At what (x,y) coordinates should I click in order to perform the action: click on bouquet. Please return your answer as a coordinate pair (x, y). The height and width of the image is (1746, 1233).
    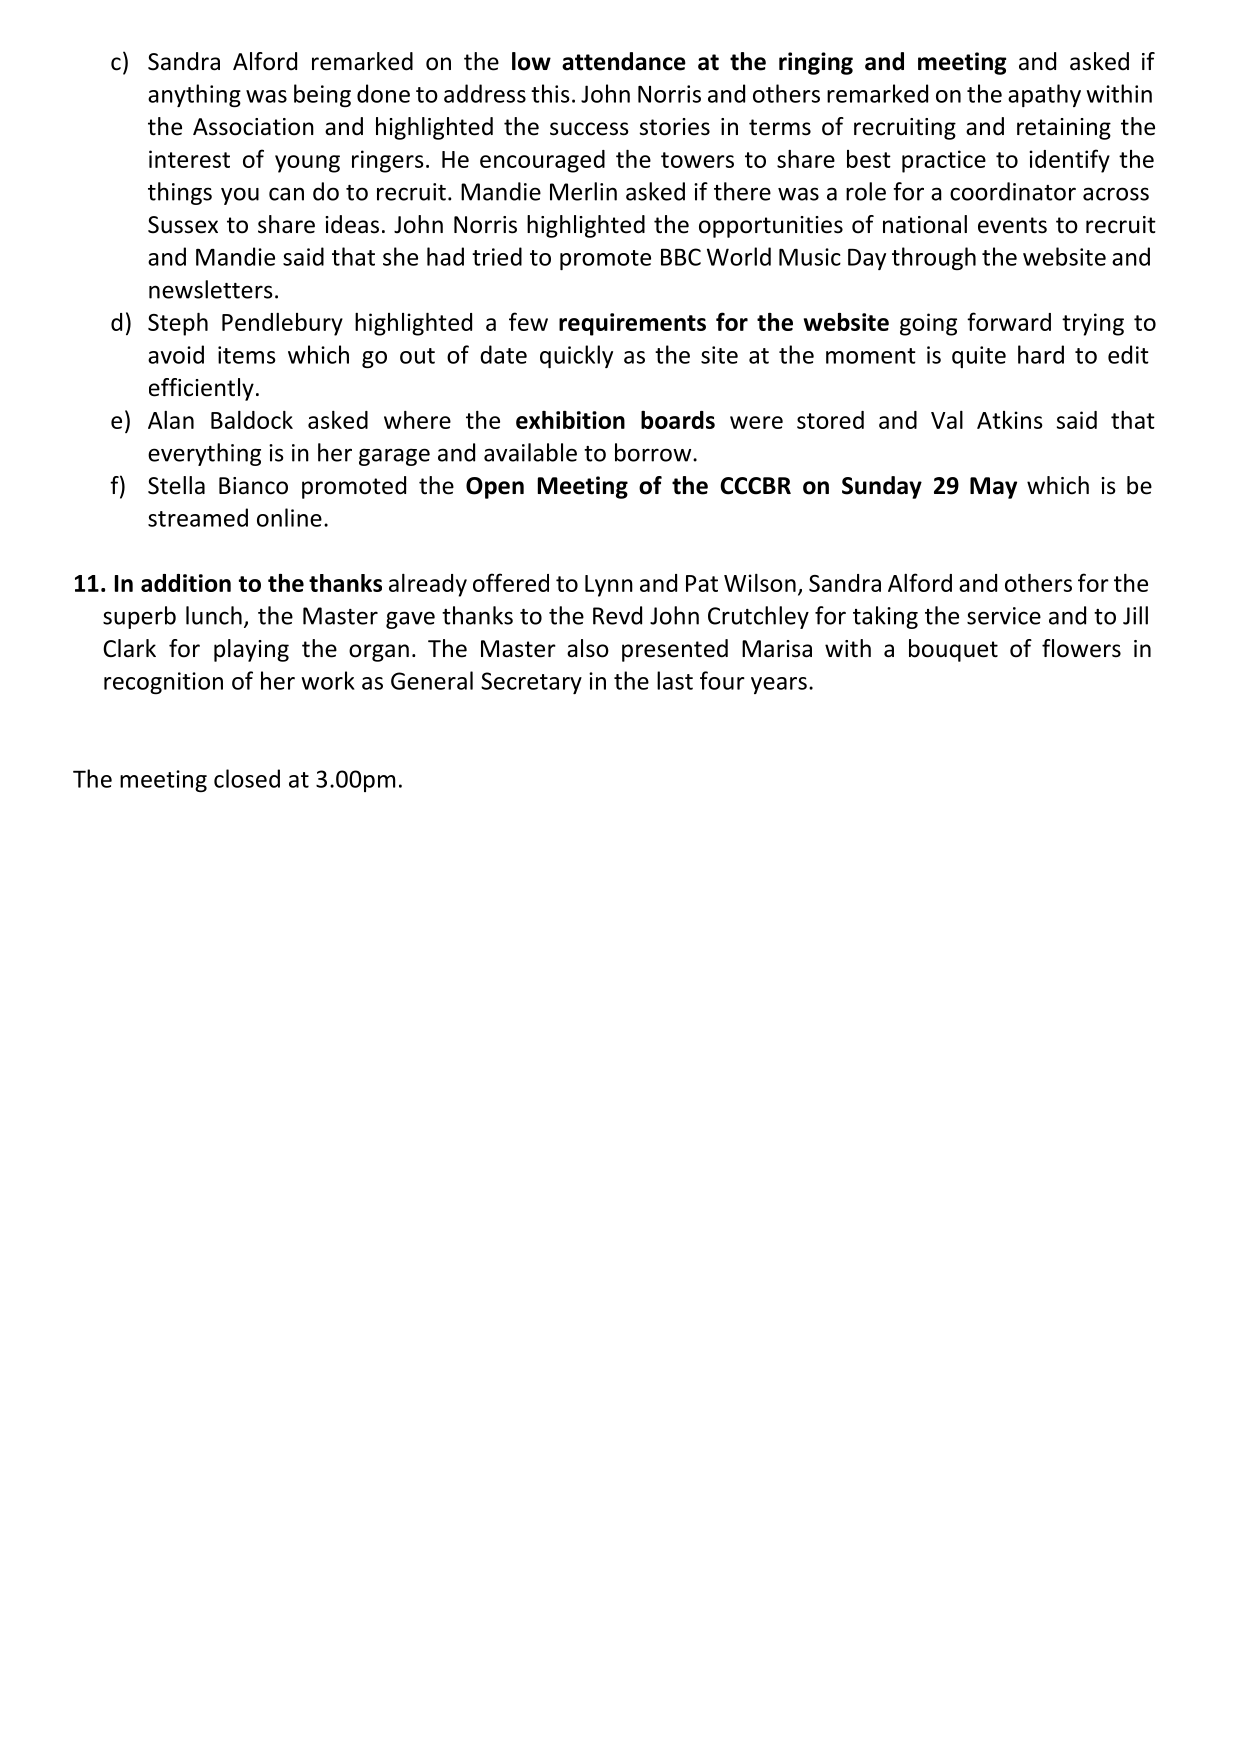
    Looking at the image, I should click on (953, 650).
